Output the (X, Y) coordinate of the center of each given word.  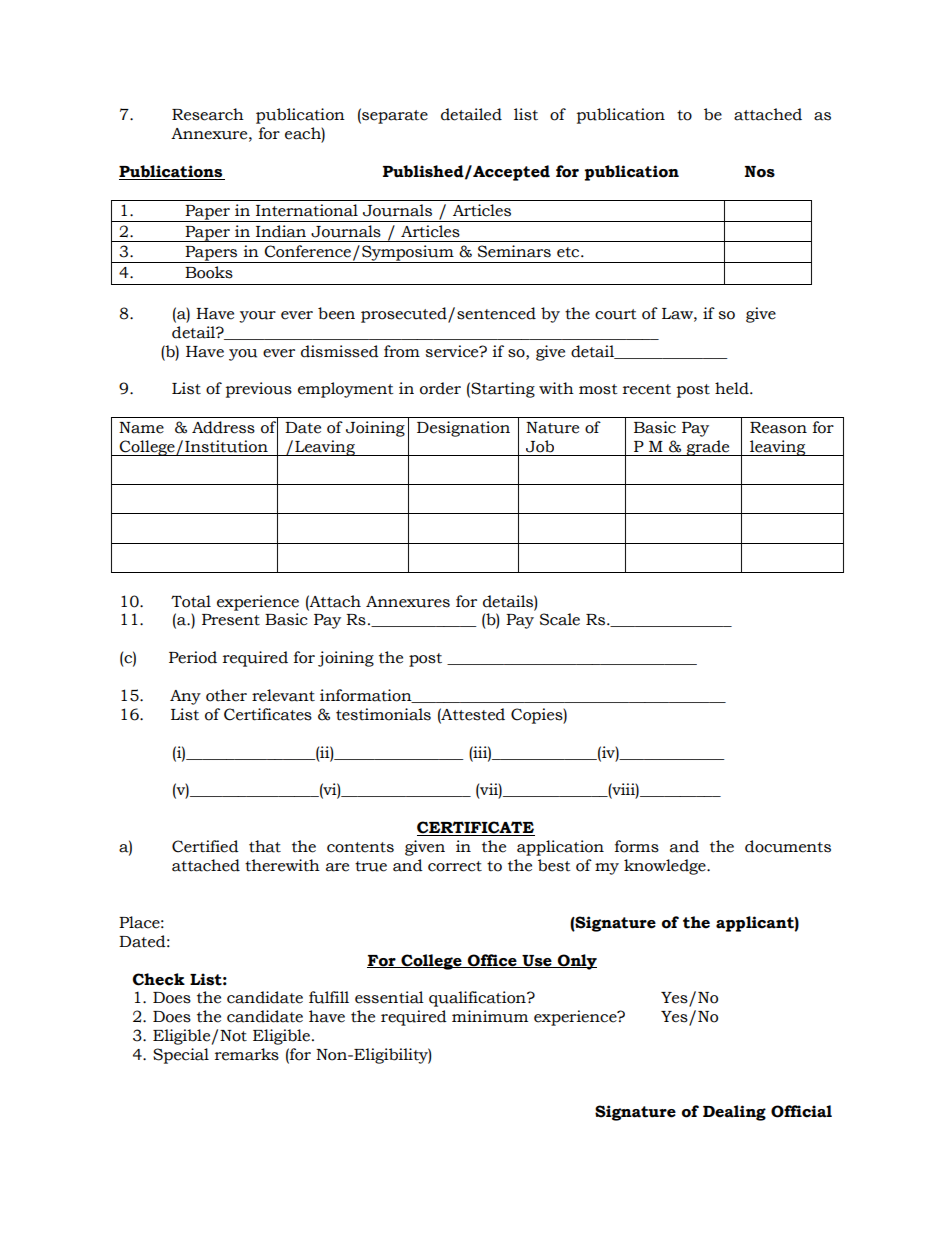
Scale (560, 619)
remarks (247, 1054)
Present (231, 620)
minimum (490, 1016)
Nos (760, 172)
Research (208, 114)
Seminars (514, 251)
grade (708, 448)
